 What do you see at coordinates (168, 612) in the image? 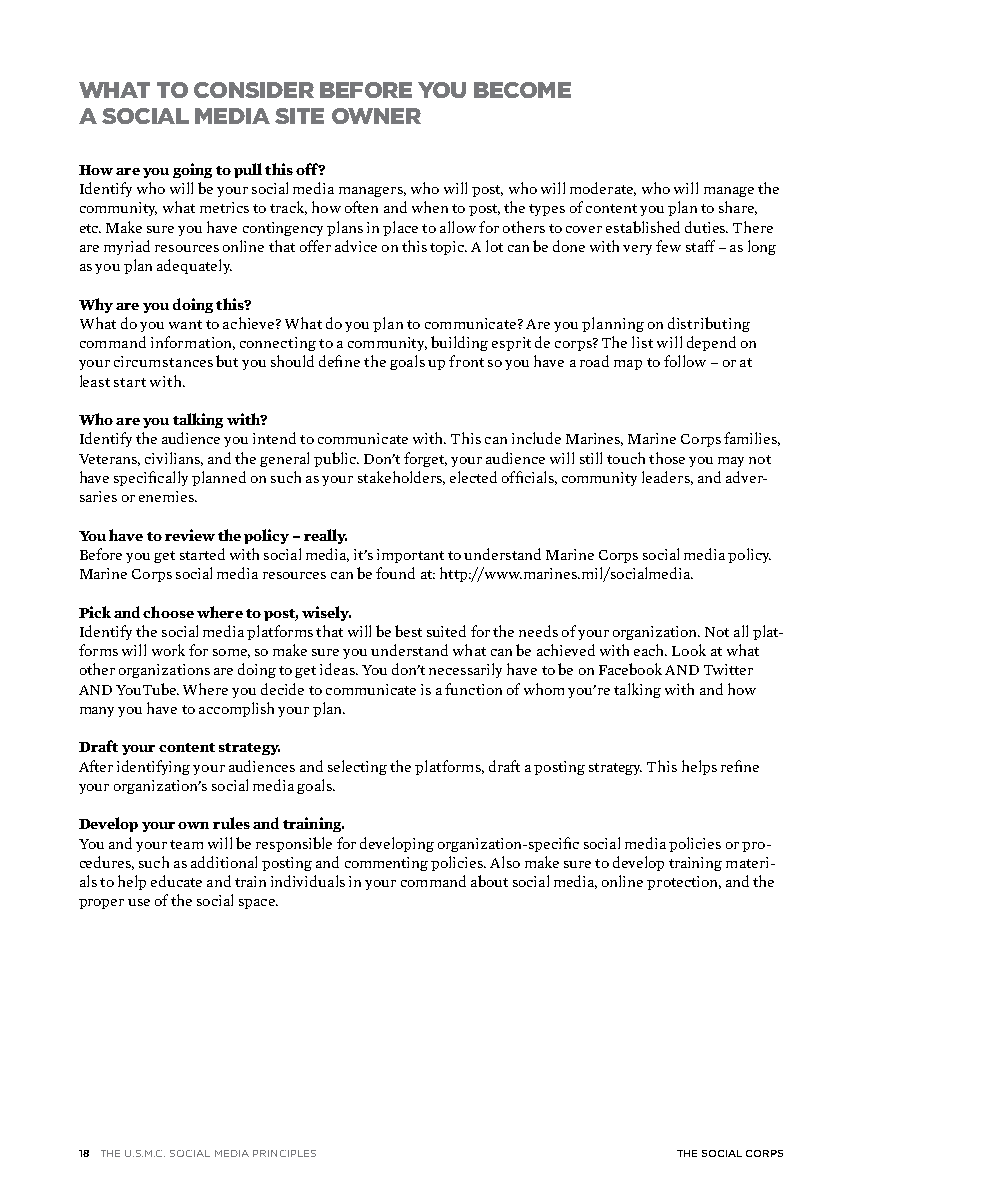
I see `choose` at bounding box center [168, 612].
